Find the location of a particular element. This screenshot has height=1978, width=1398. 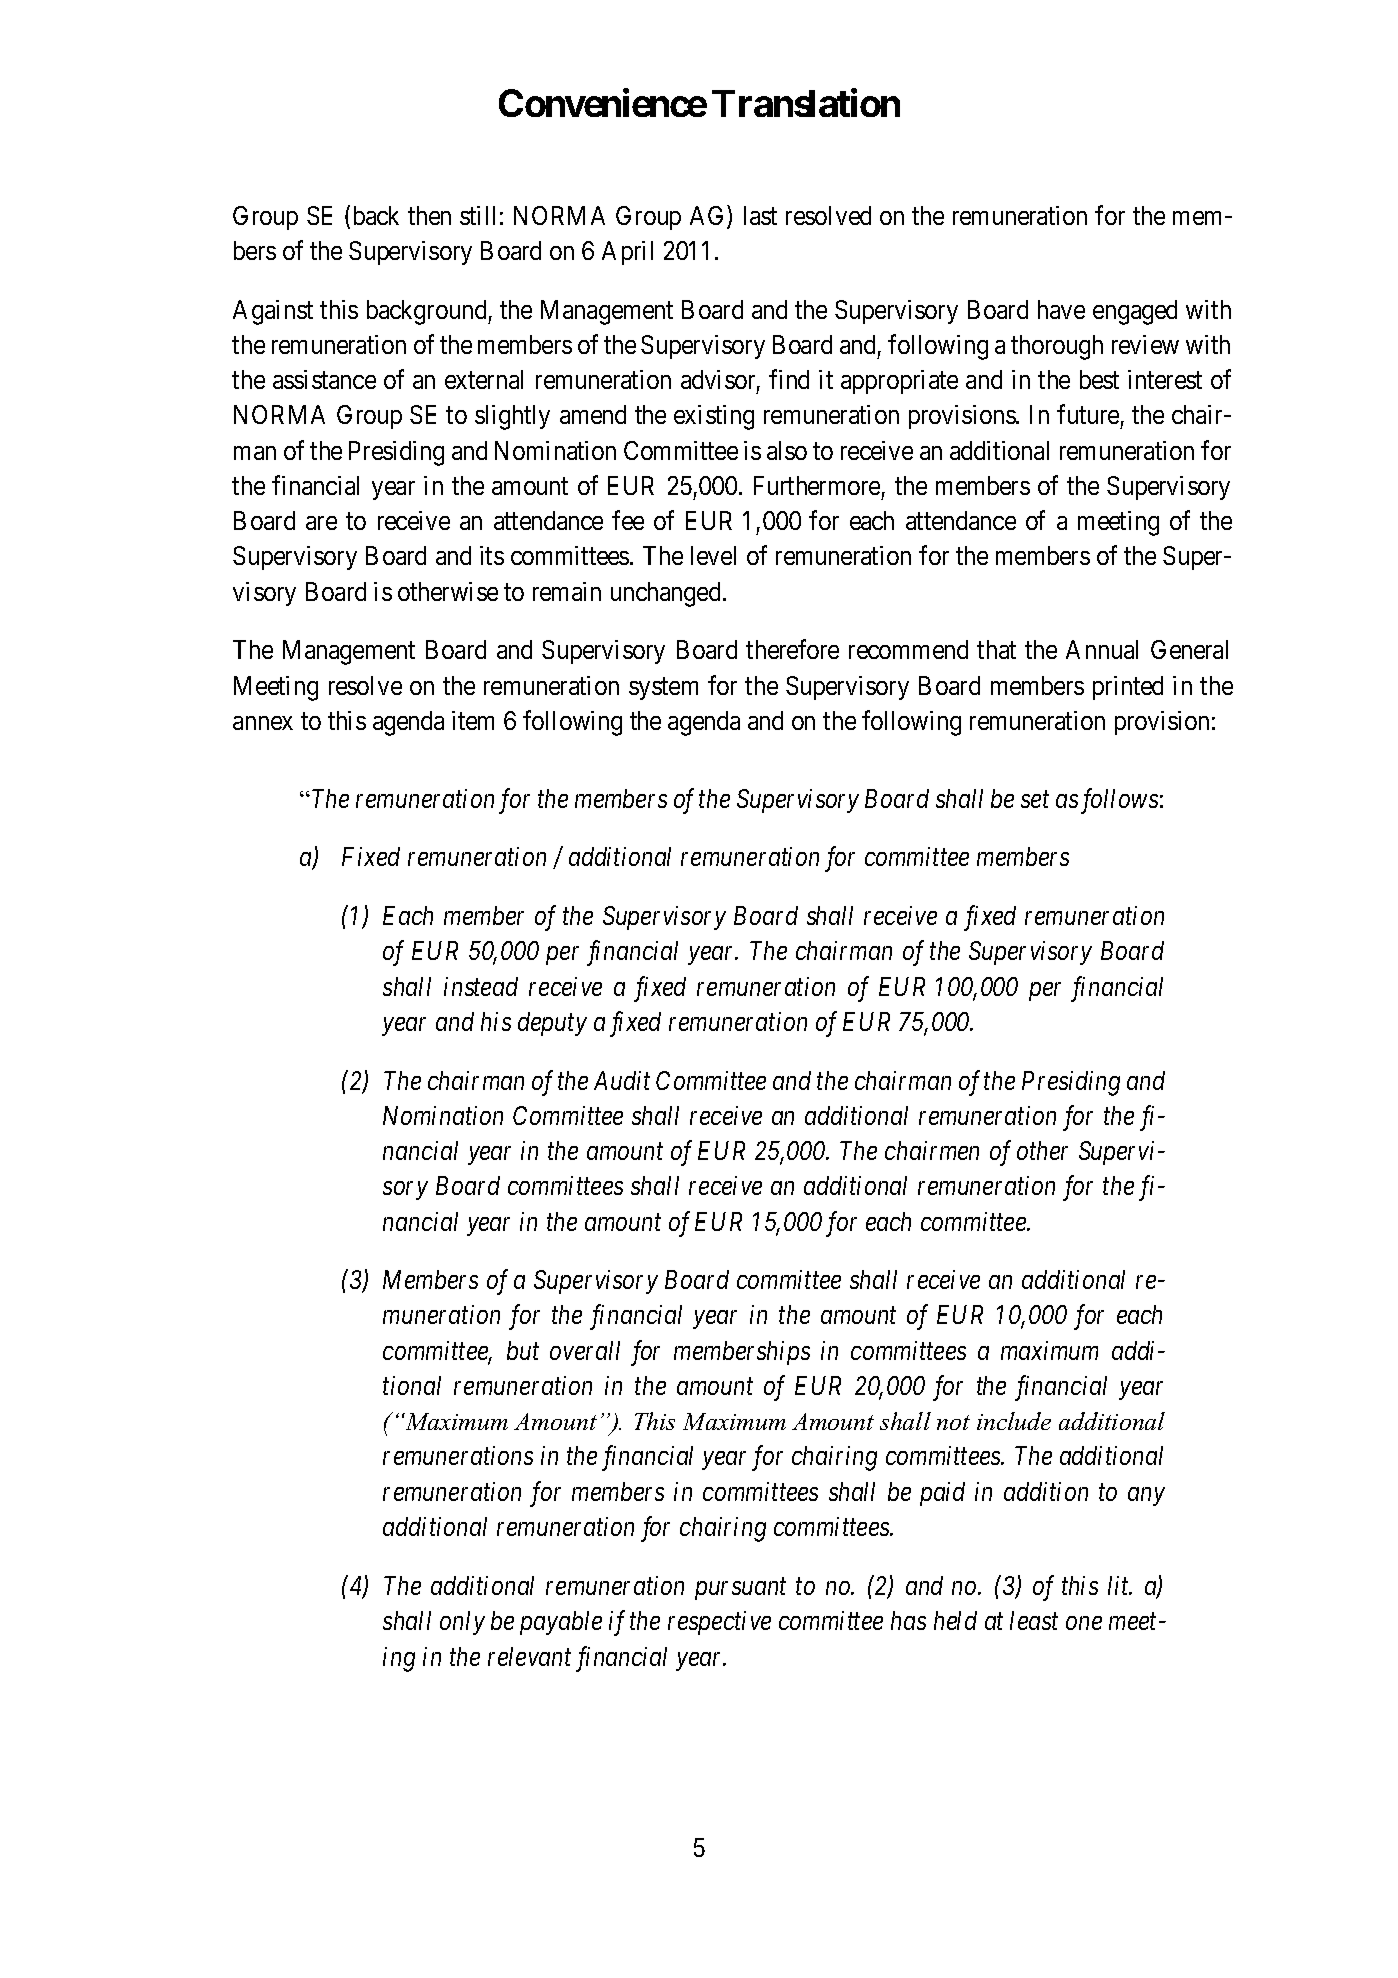

include is located at coordinates (1014, 1421).
